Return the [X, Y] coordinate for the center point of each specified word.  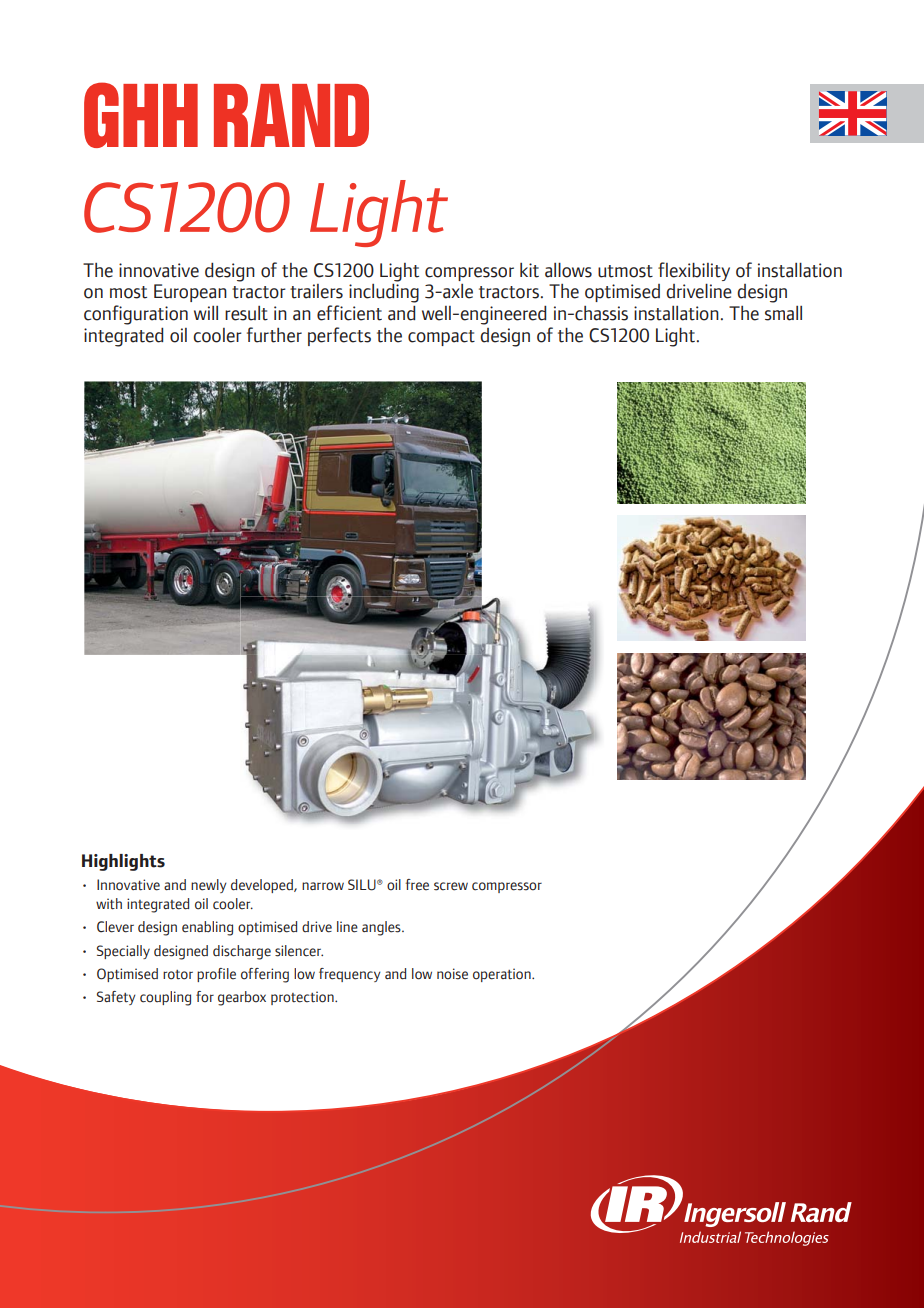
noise [452, 974]
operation [503, 975]
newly [209, 886]
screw [451, 886]
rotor [178, 975]
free [417, 885]
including [384, 293]
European [190, 293]
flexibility [694, 271]
